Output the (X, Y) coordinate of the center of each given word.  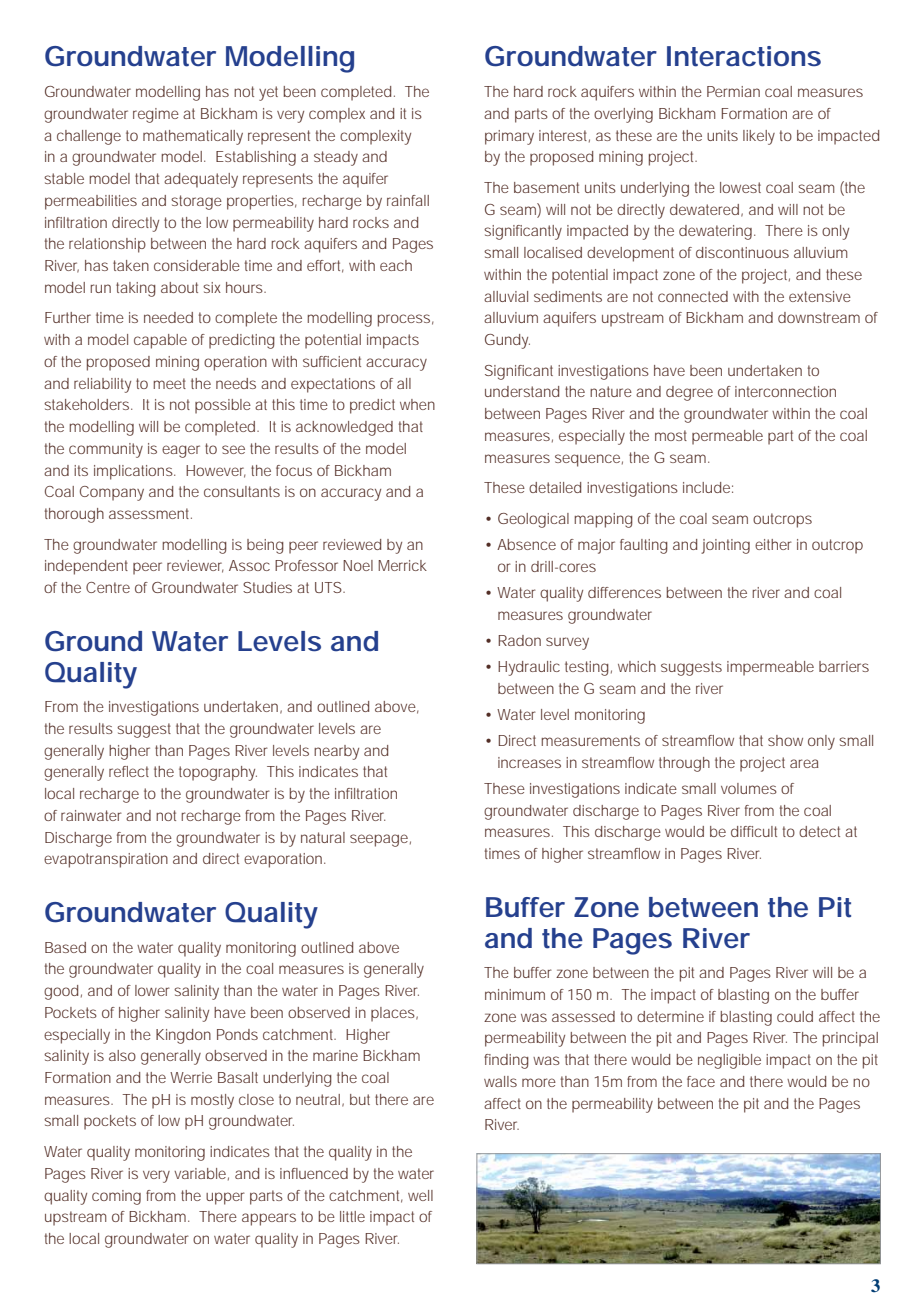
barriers (844, 666)
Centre (108, 587)
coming (116, 1197)
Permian (733, 91)
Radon (519, 640)
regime (156, 115)
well (420, 1195)
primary (509, 137)
